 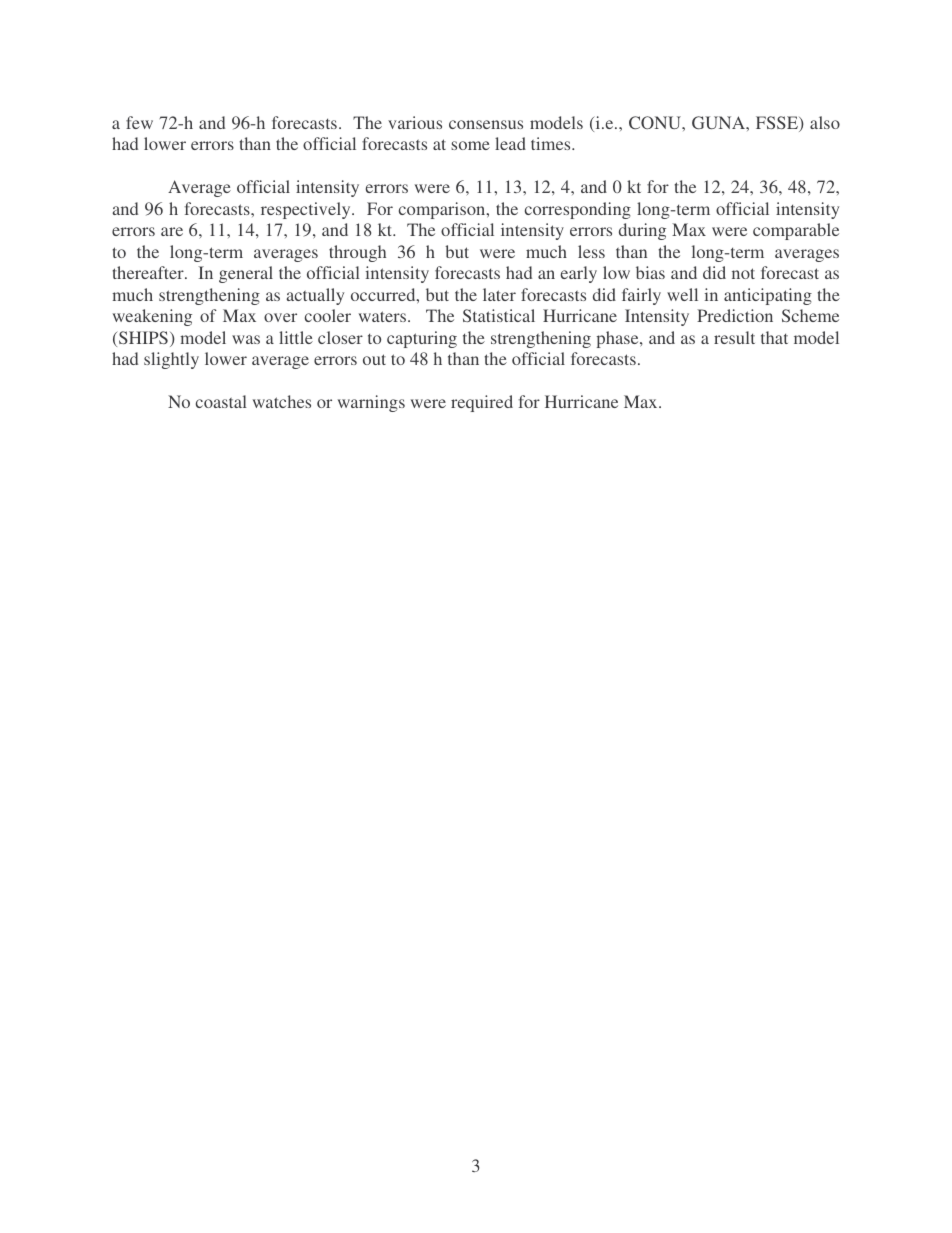 What do you see at coordinates (307, 210) in the page?
I see `respectively` at bounding box center [307, 210].
